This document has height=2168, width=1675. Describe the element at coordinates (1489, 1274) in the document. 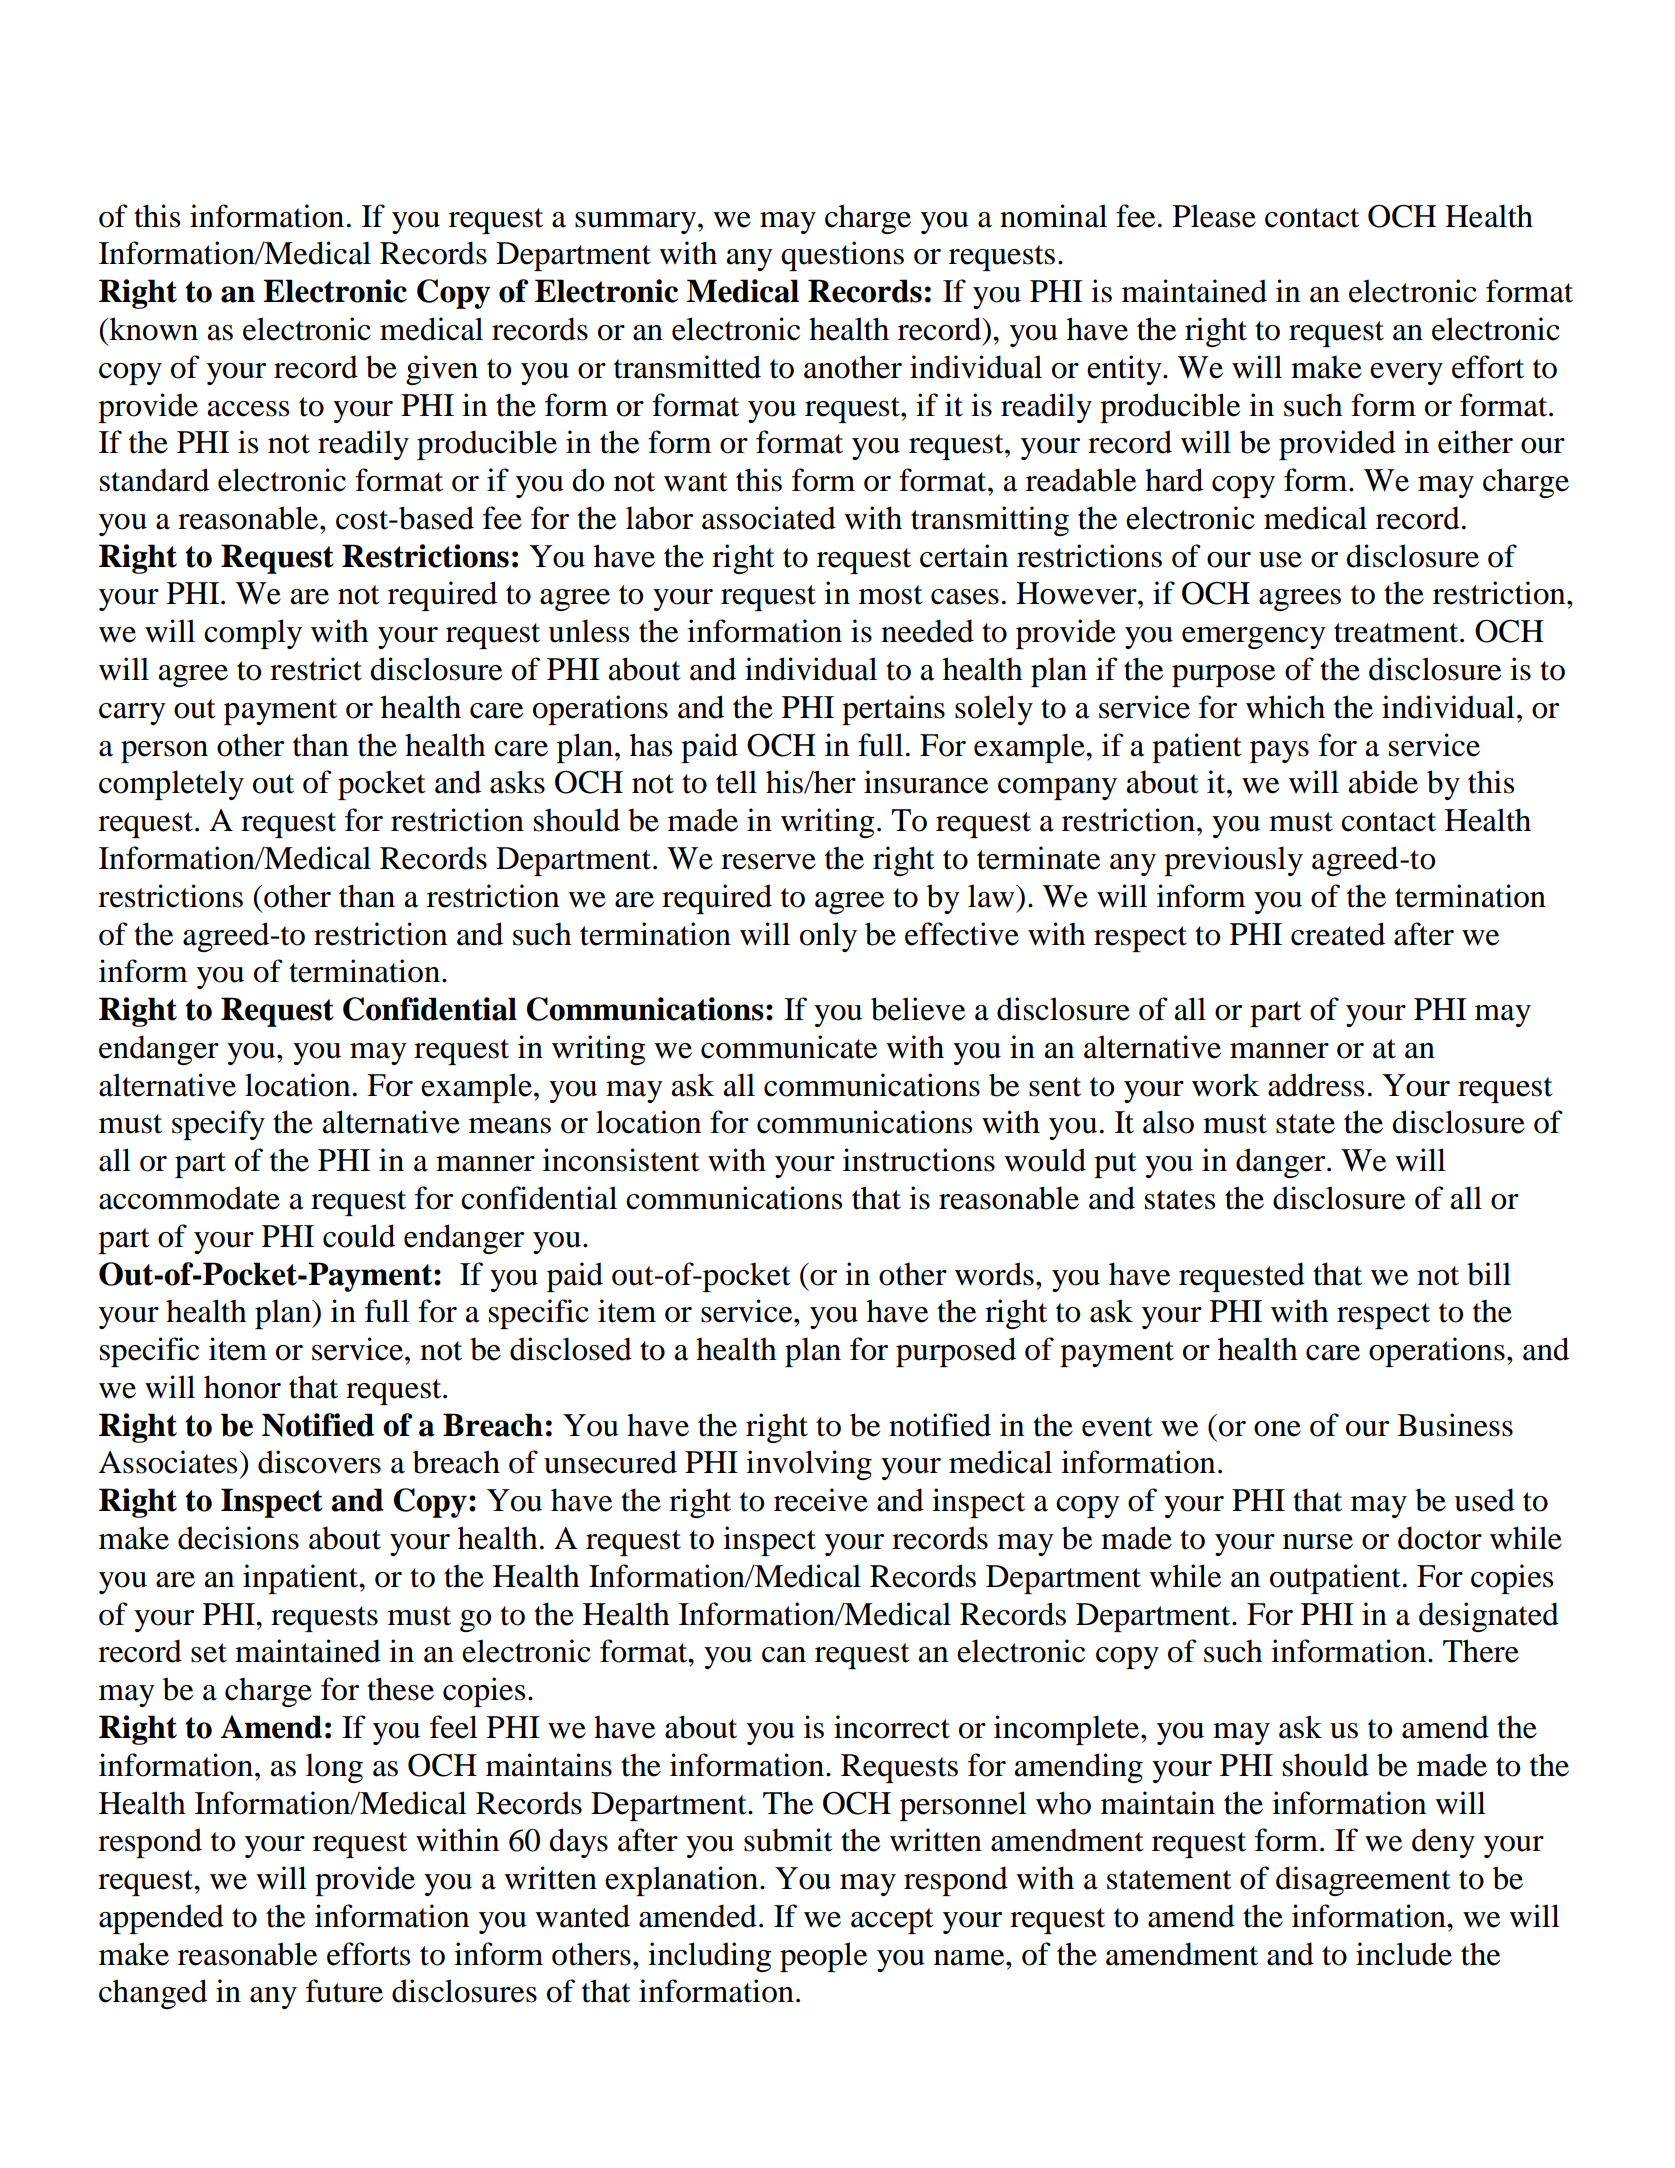

I see `bill` at that location.
